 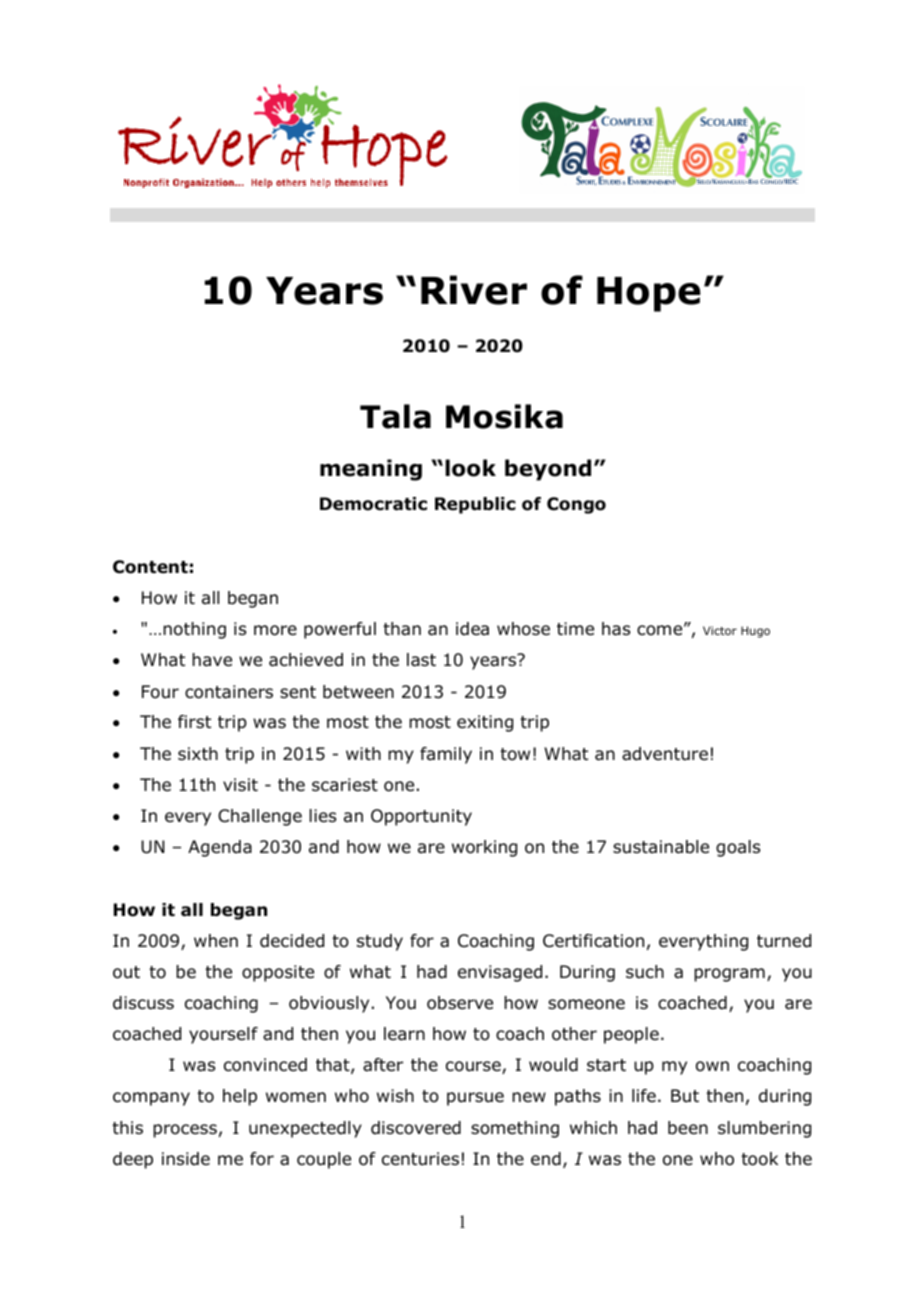 I want to click on Agenda, so click(x=220, y=848).
